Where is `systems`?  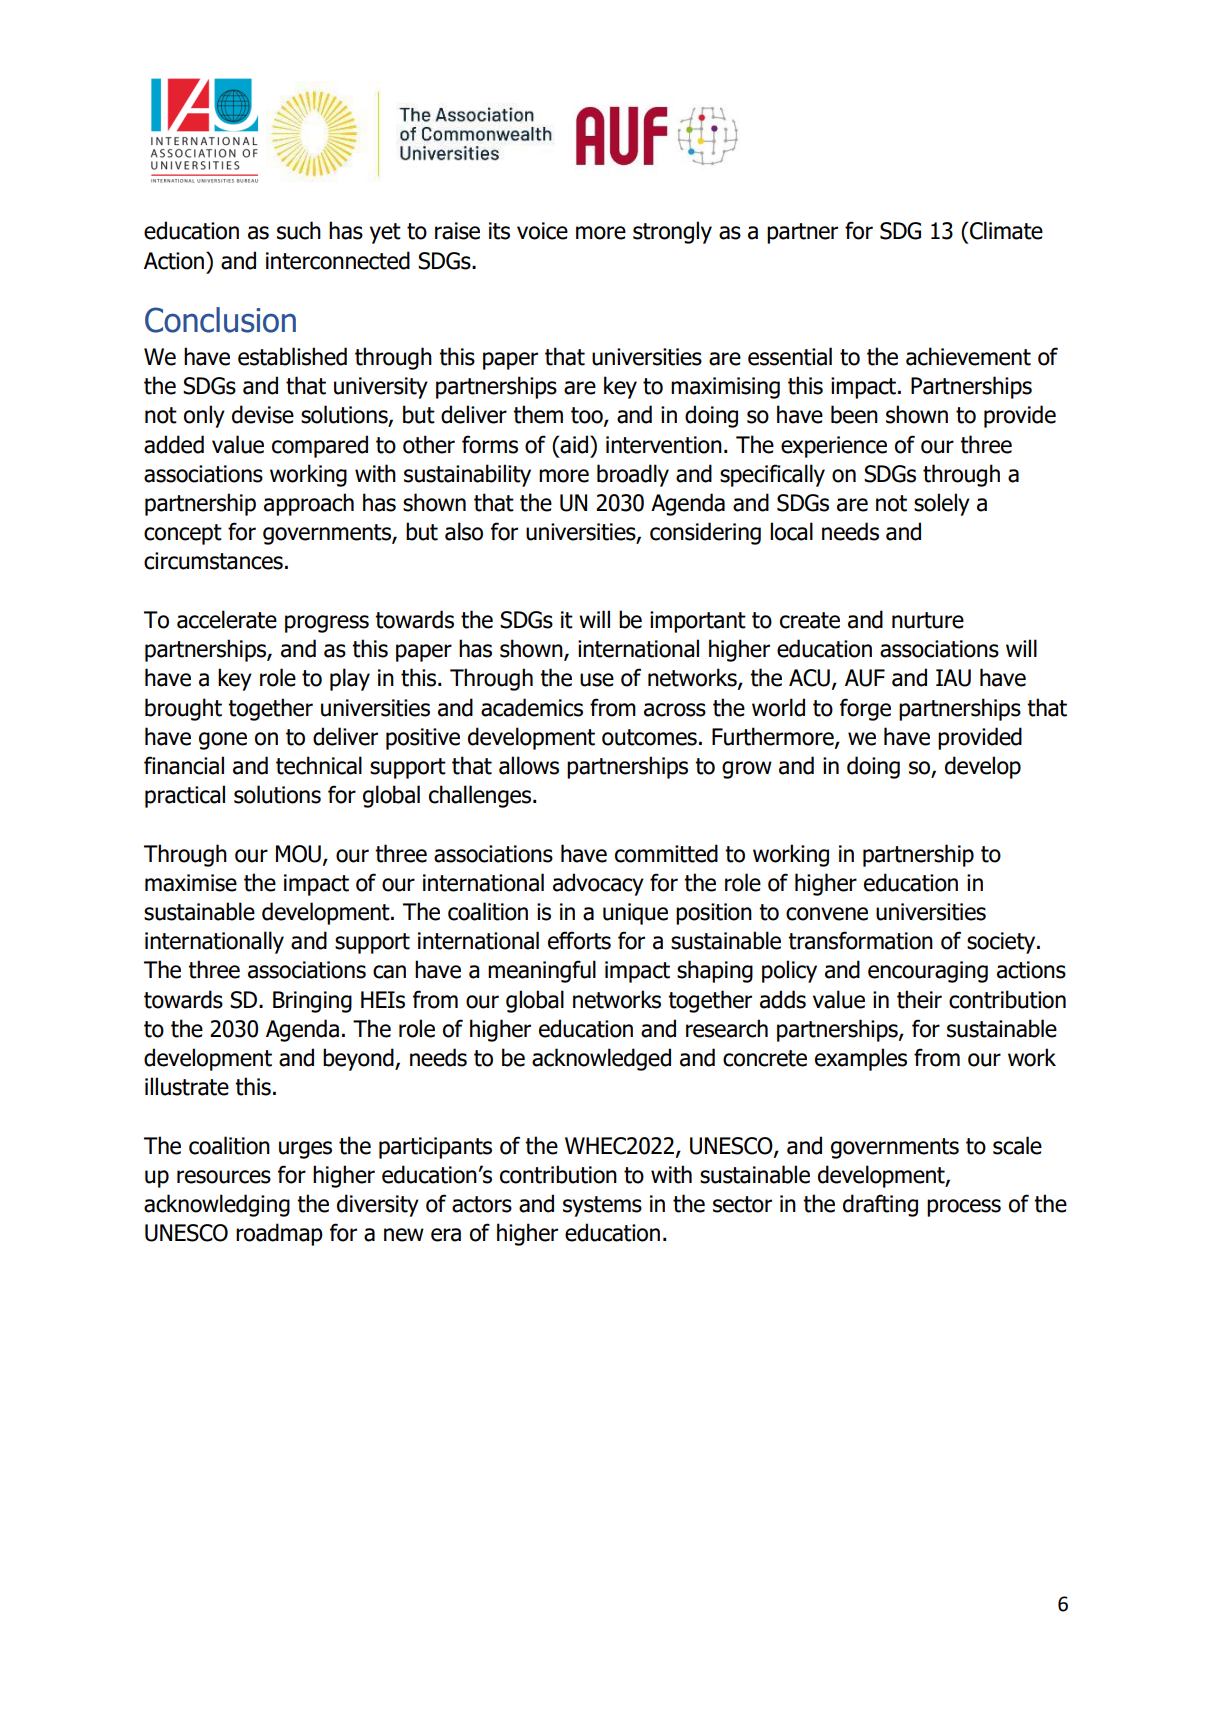
systems is located at coordinates (602, 1206).
